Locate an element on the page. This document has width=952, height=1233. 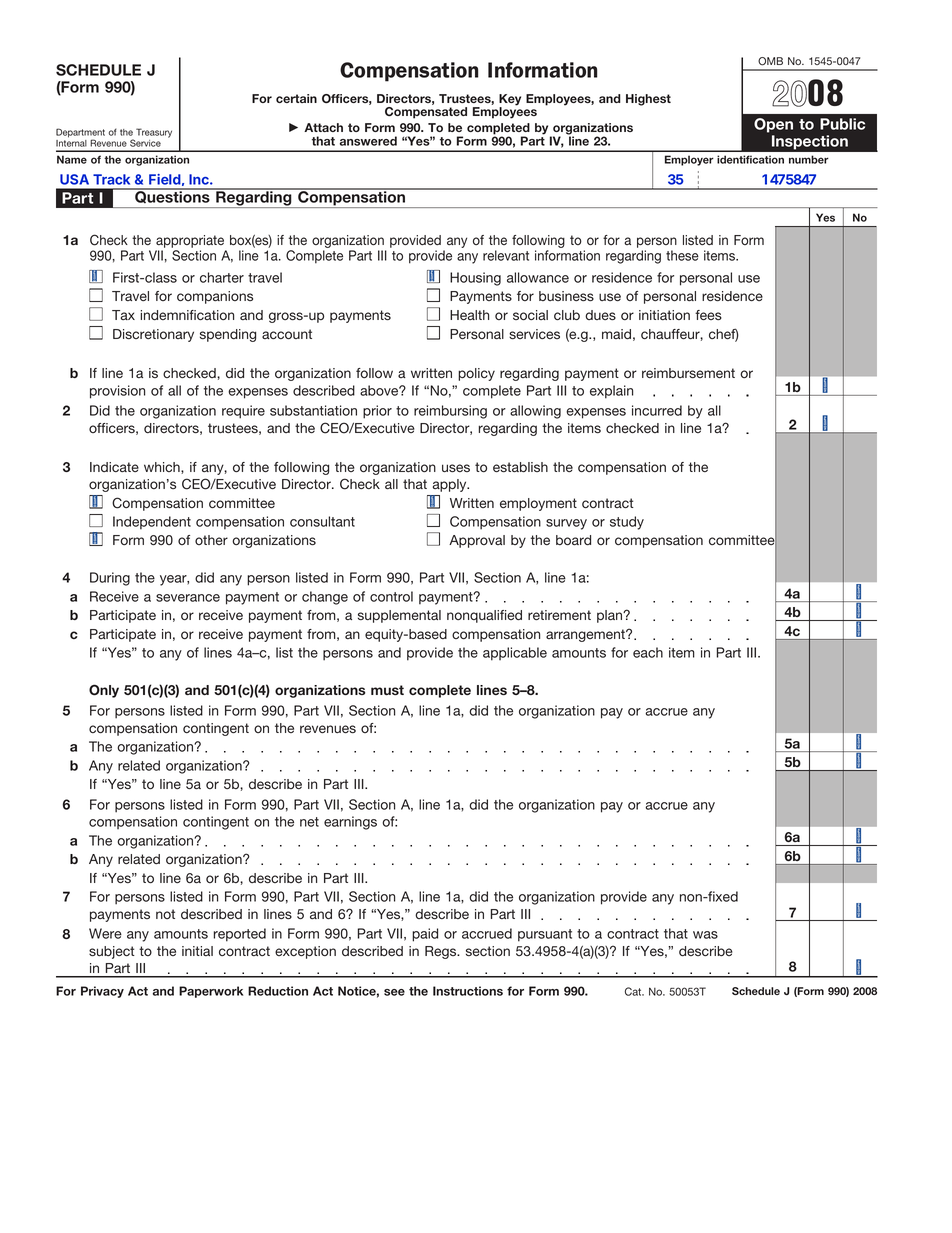
Compensated is located at coordinates (426, 113).
